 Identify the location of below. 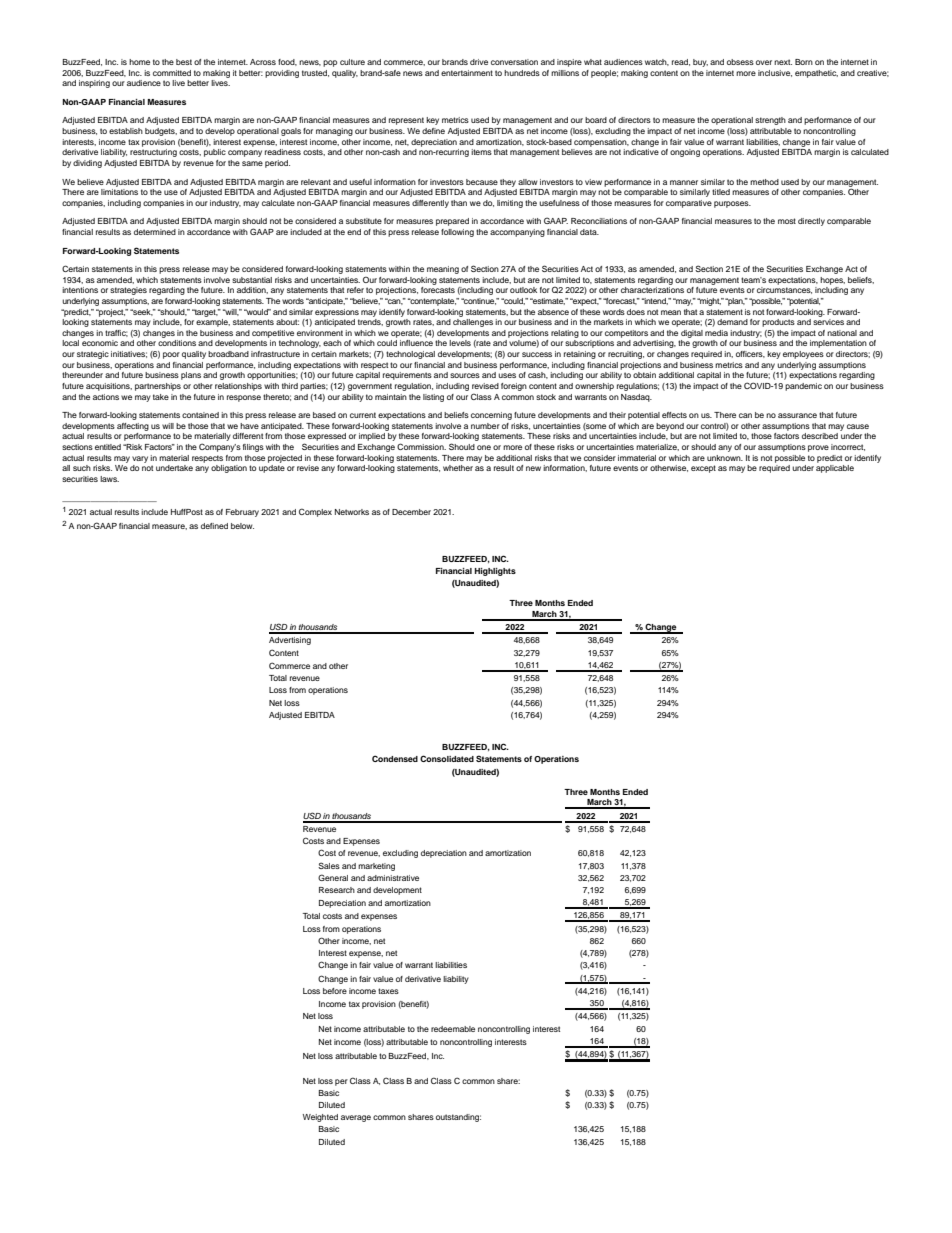
(242, 526).
